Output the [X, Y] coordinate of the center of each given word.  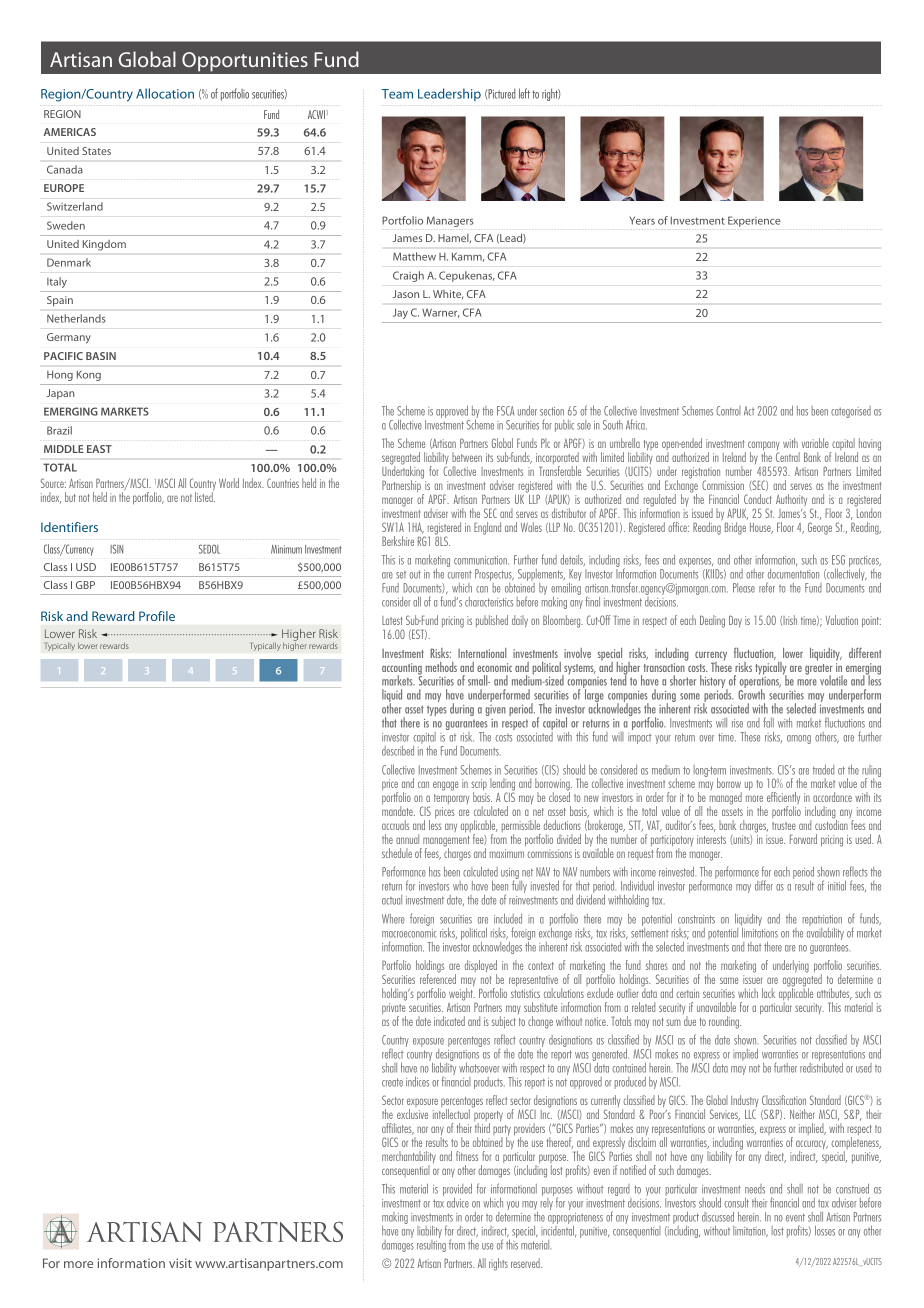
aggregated [802, 980]
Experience [754, 221]
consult [736, 1203]
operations [760, 684]
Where [393, 919]
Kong [89, 376]
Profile [157, 616]
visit [180, 1263]
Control [728, 411]
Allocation [165, 93]
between [467, 457]
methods [441, 667]
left [524, 93]
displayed [481, 967]
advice [458, 1202]
